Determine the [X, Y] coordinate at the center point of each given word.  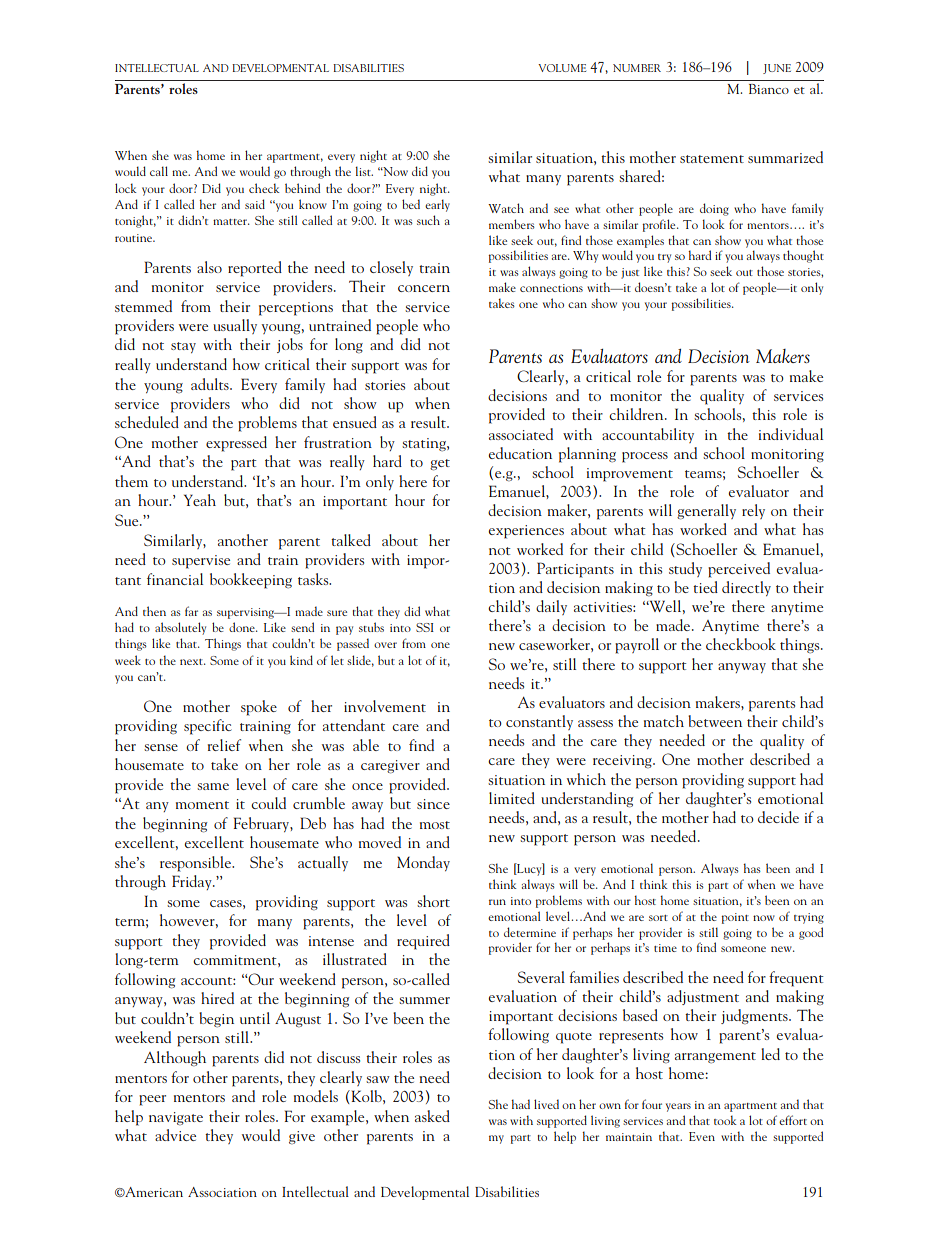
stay [183, 347]
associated [521, 434]
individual [791, 434]
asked [432, 1116]
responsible [196, 864]
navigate [176, 1118]
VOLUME [562, 68]
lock [126, 188]
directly [746, 588]
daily [551, 607]
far [191, 611]
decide [778, 817]
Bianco [769, 89]
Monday [423, 863]
